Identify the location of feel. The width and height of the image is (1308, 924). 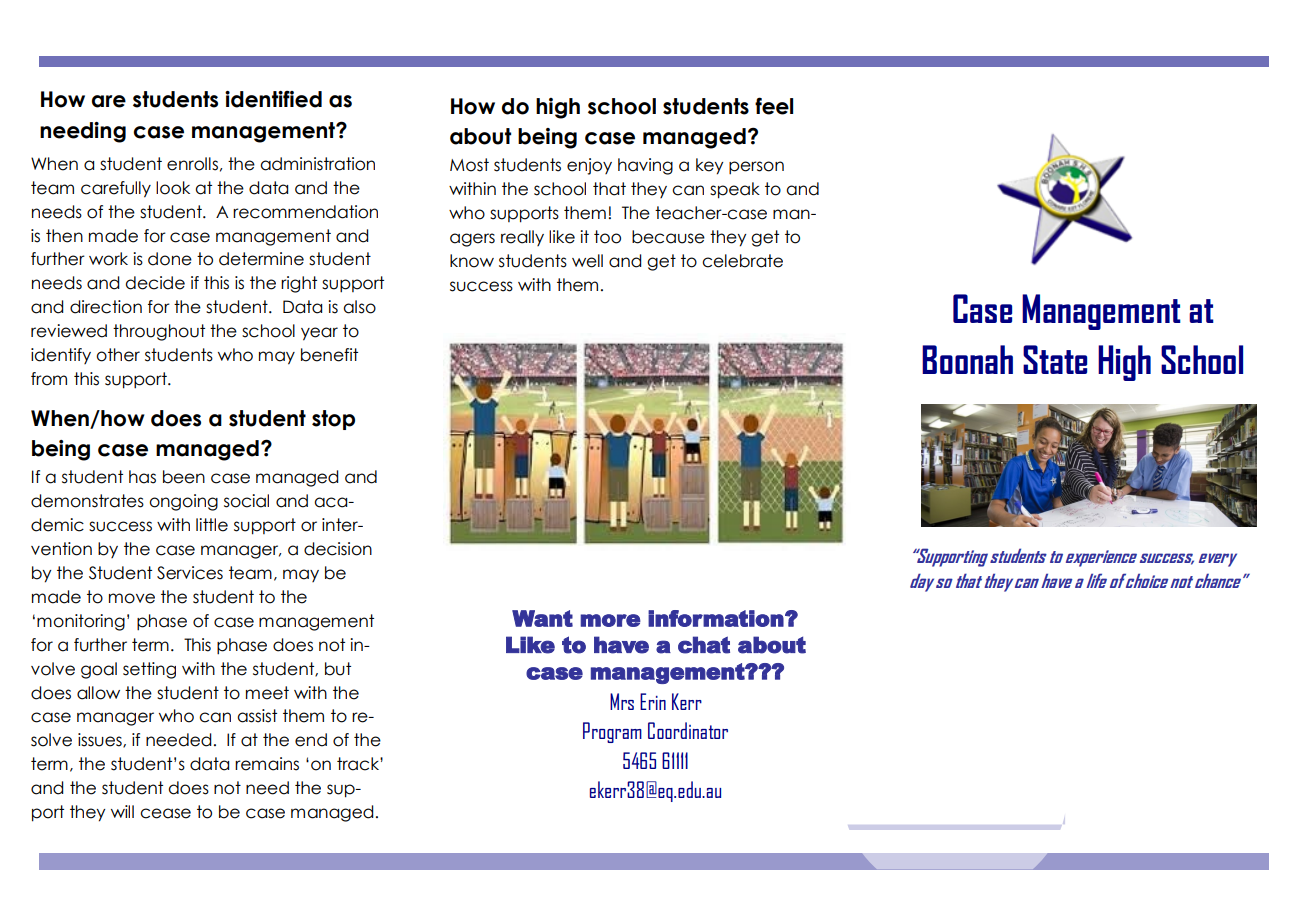
(774, 106).
